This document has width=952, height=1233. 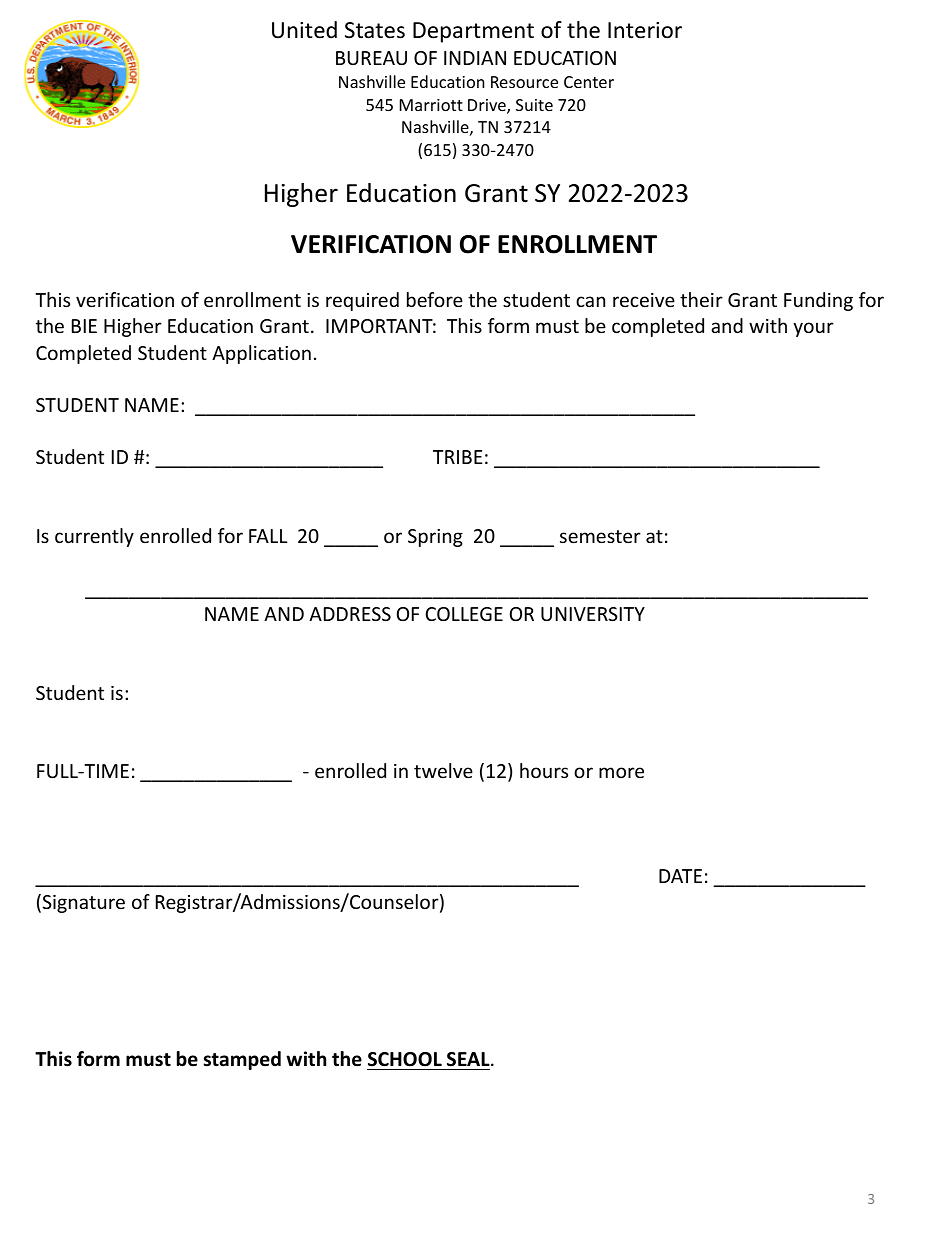 I want to click on stamped, so click(x=242, y=1060).
